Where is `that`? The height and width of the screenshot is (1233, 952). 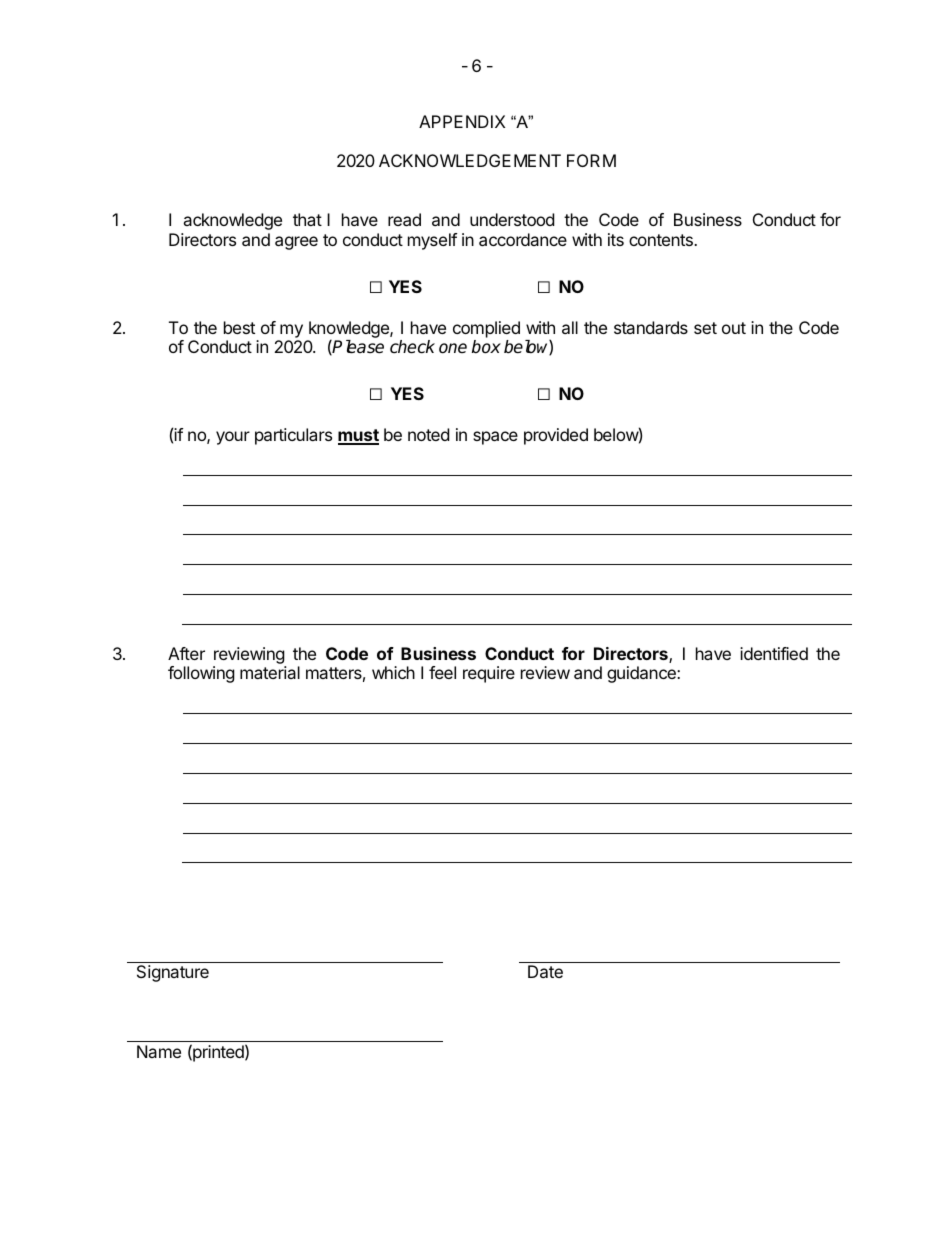 that is located at coordinates (307, 219).
